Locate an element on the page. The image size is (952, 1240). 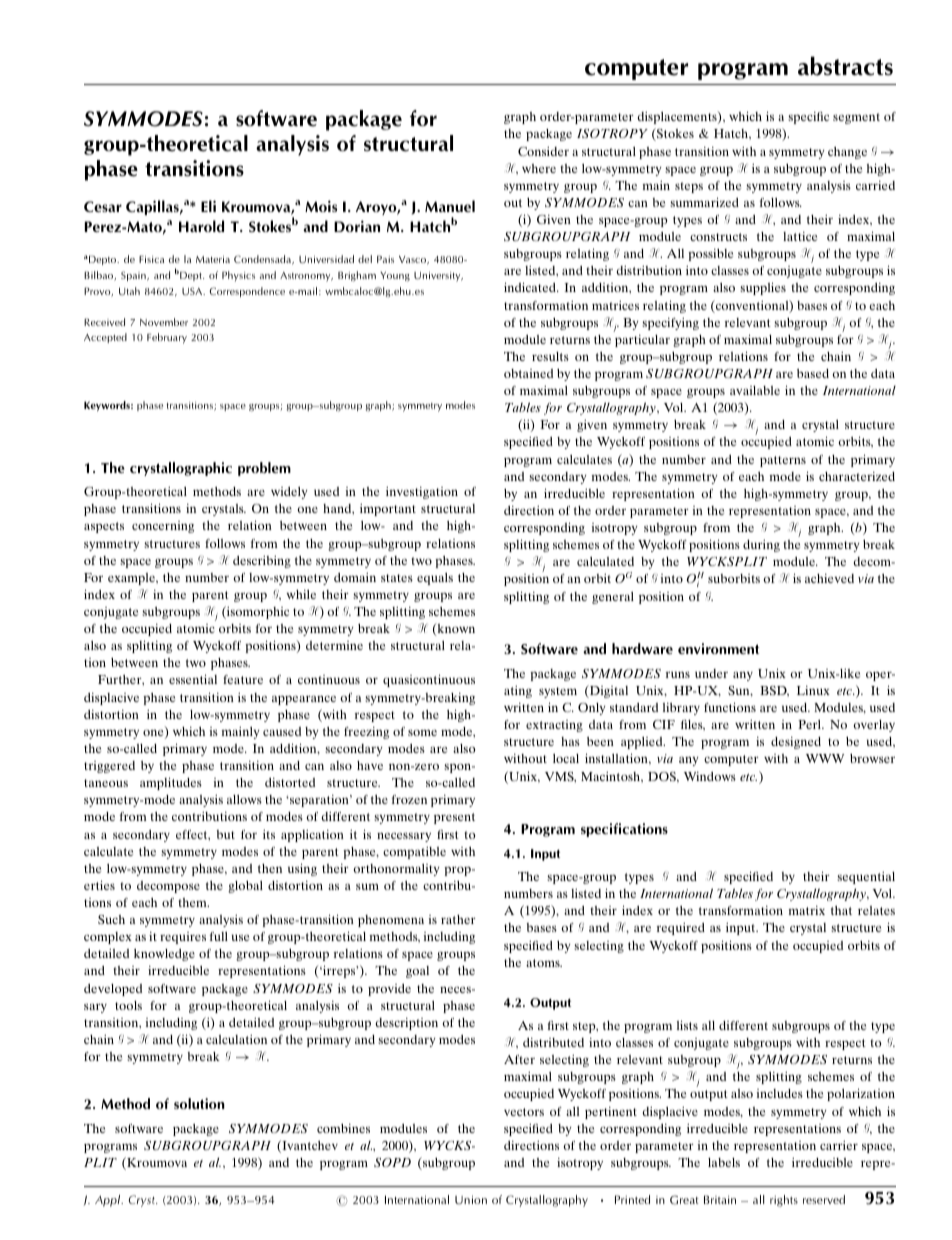
some is located at coordinates (422, 732).
